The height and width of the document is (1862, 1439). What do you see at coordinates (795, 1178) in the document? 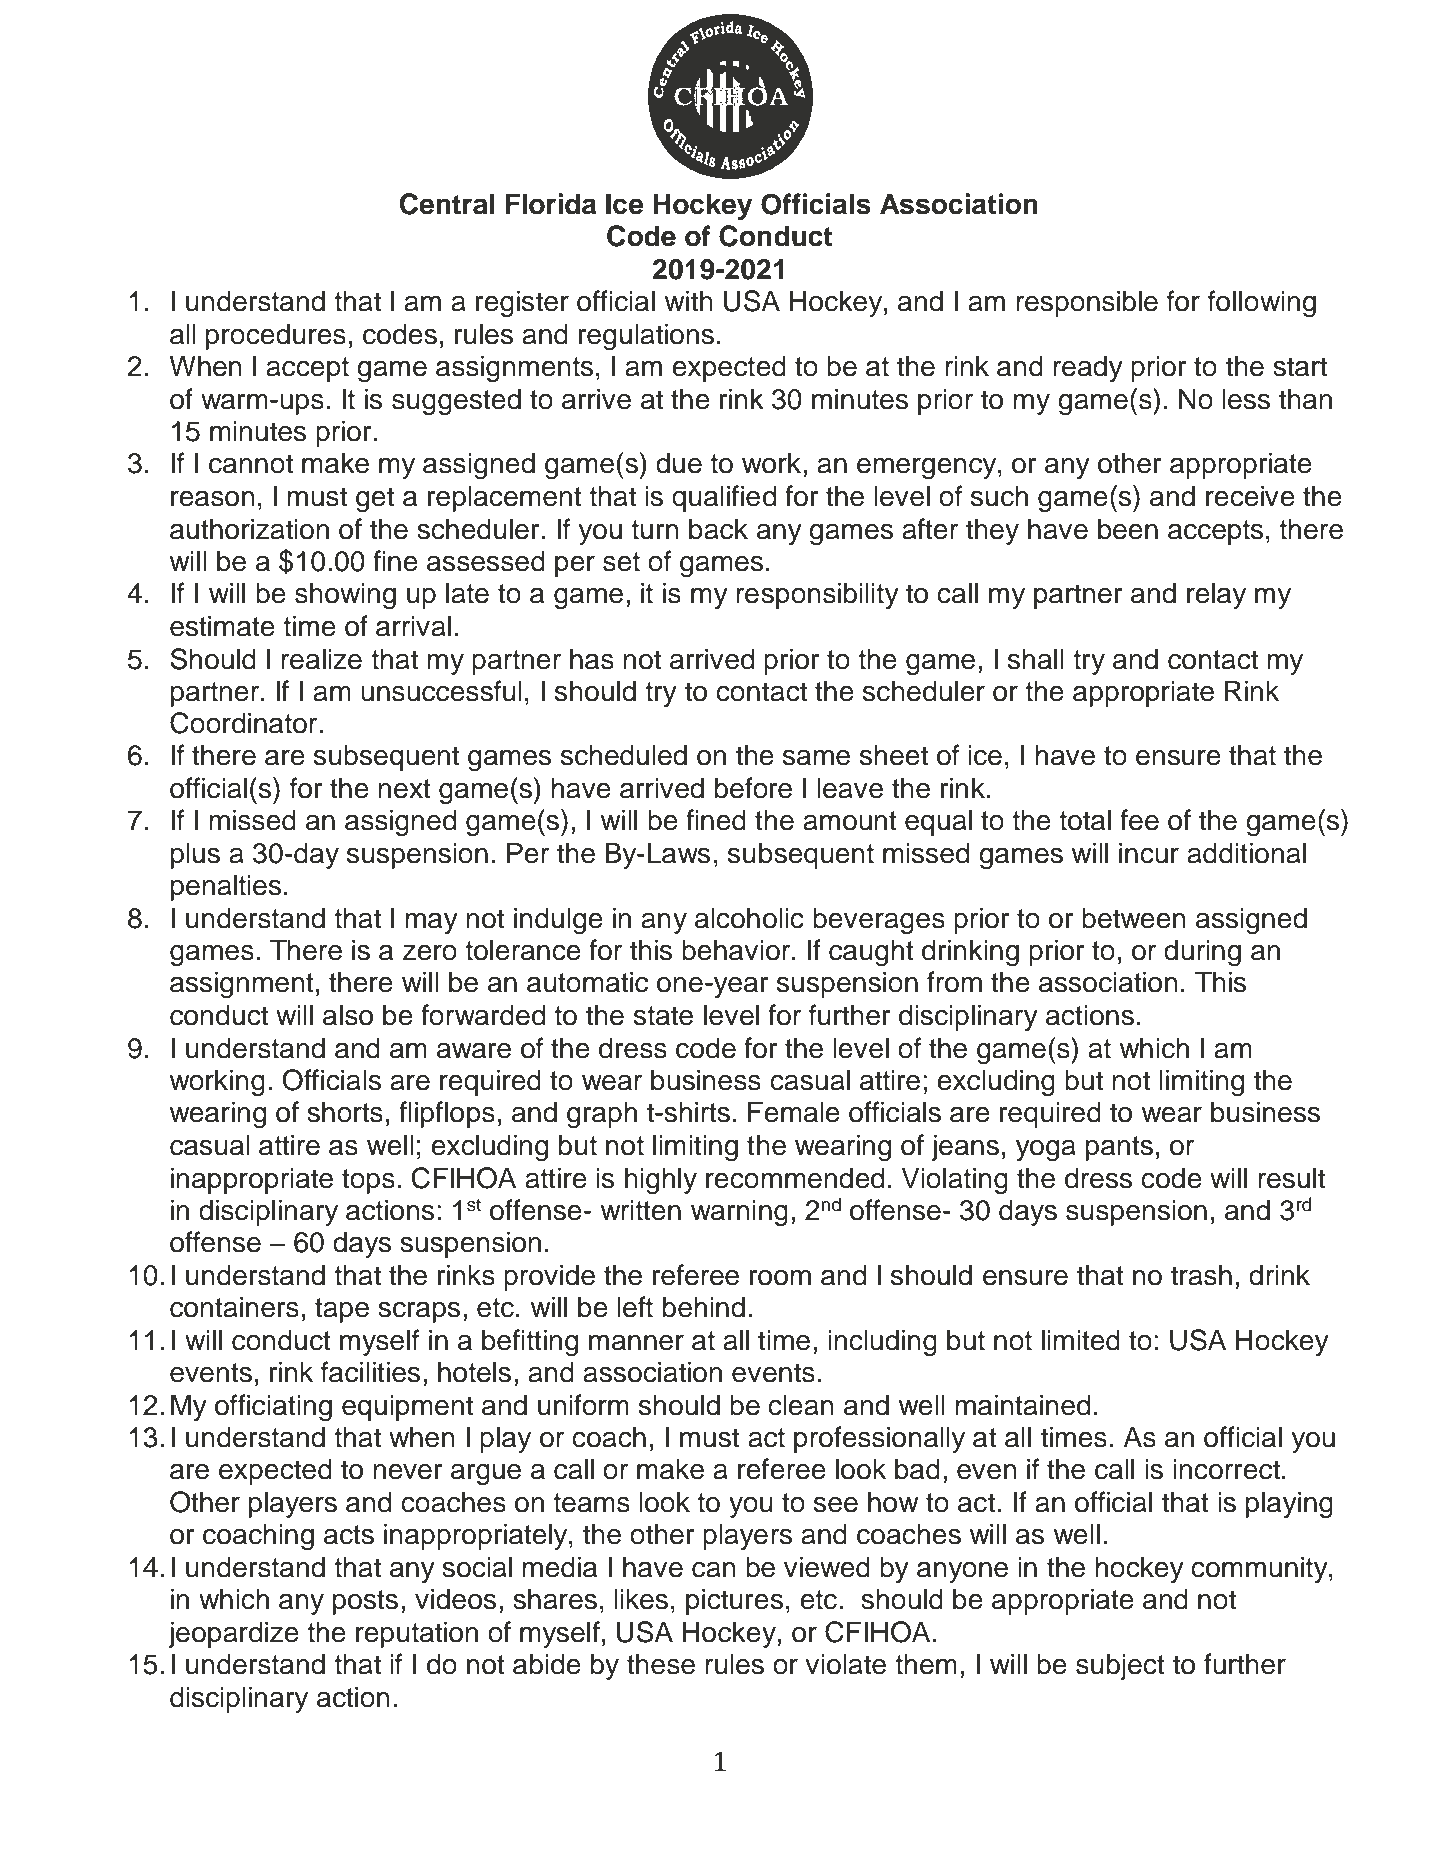
I see `recommended` at bounding box center [795, 1178].
